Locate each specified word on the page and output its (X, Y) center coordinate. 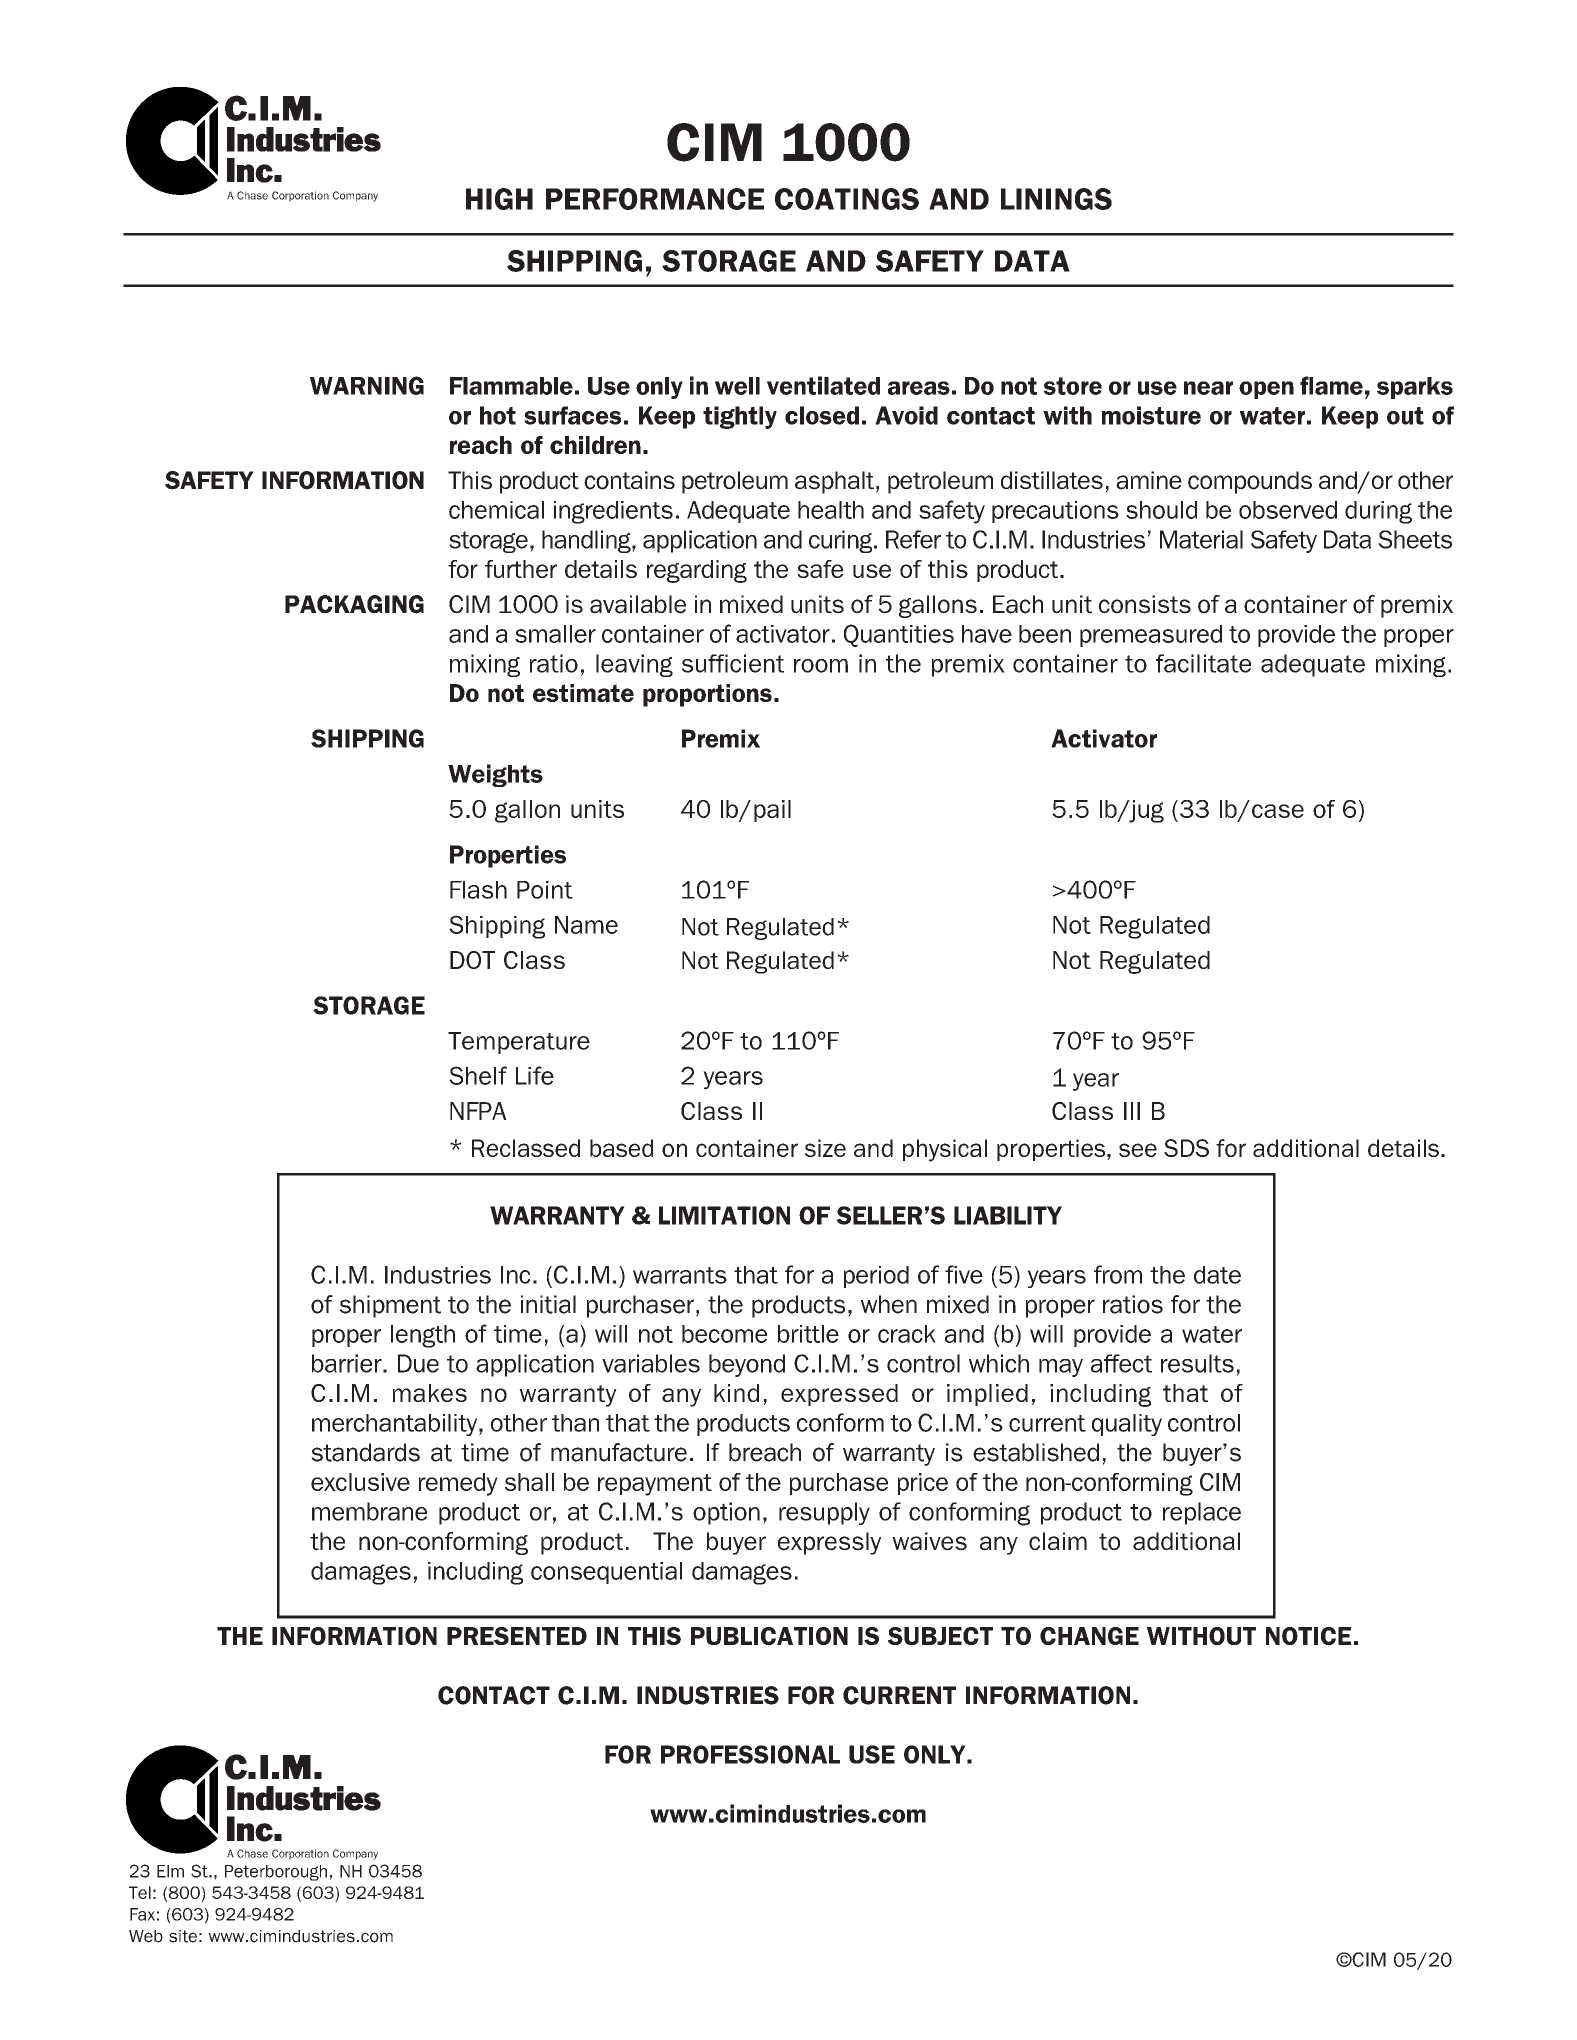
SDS (1186, 1148)
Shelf (478, 1075)
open (1266, 390)
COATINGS (847, 199)
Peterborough (276, 1873)
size (825, 1148)
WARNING (367, 385)
